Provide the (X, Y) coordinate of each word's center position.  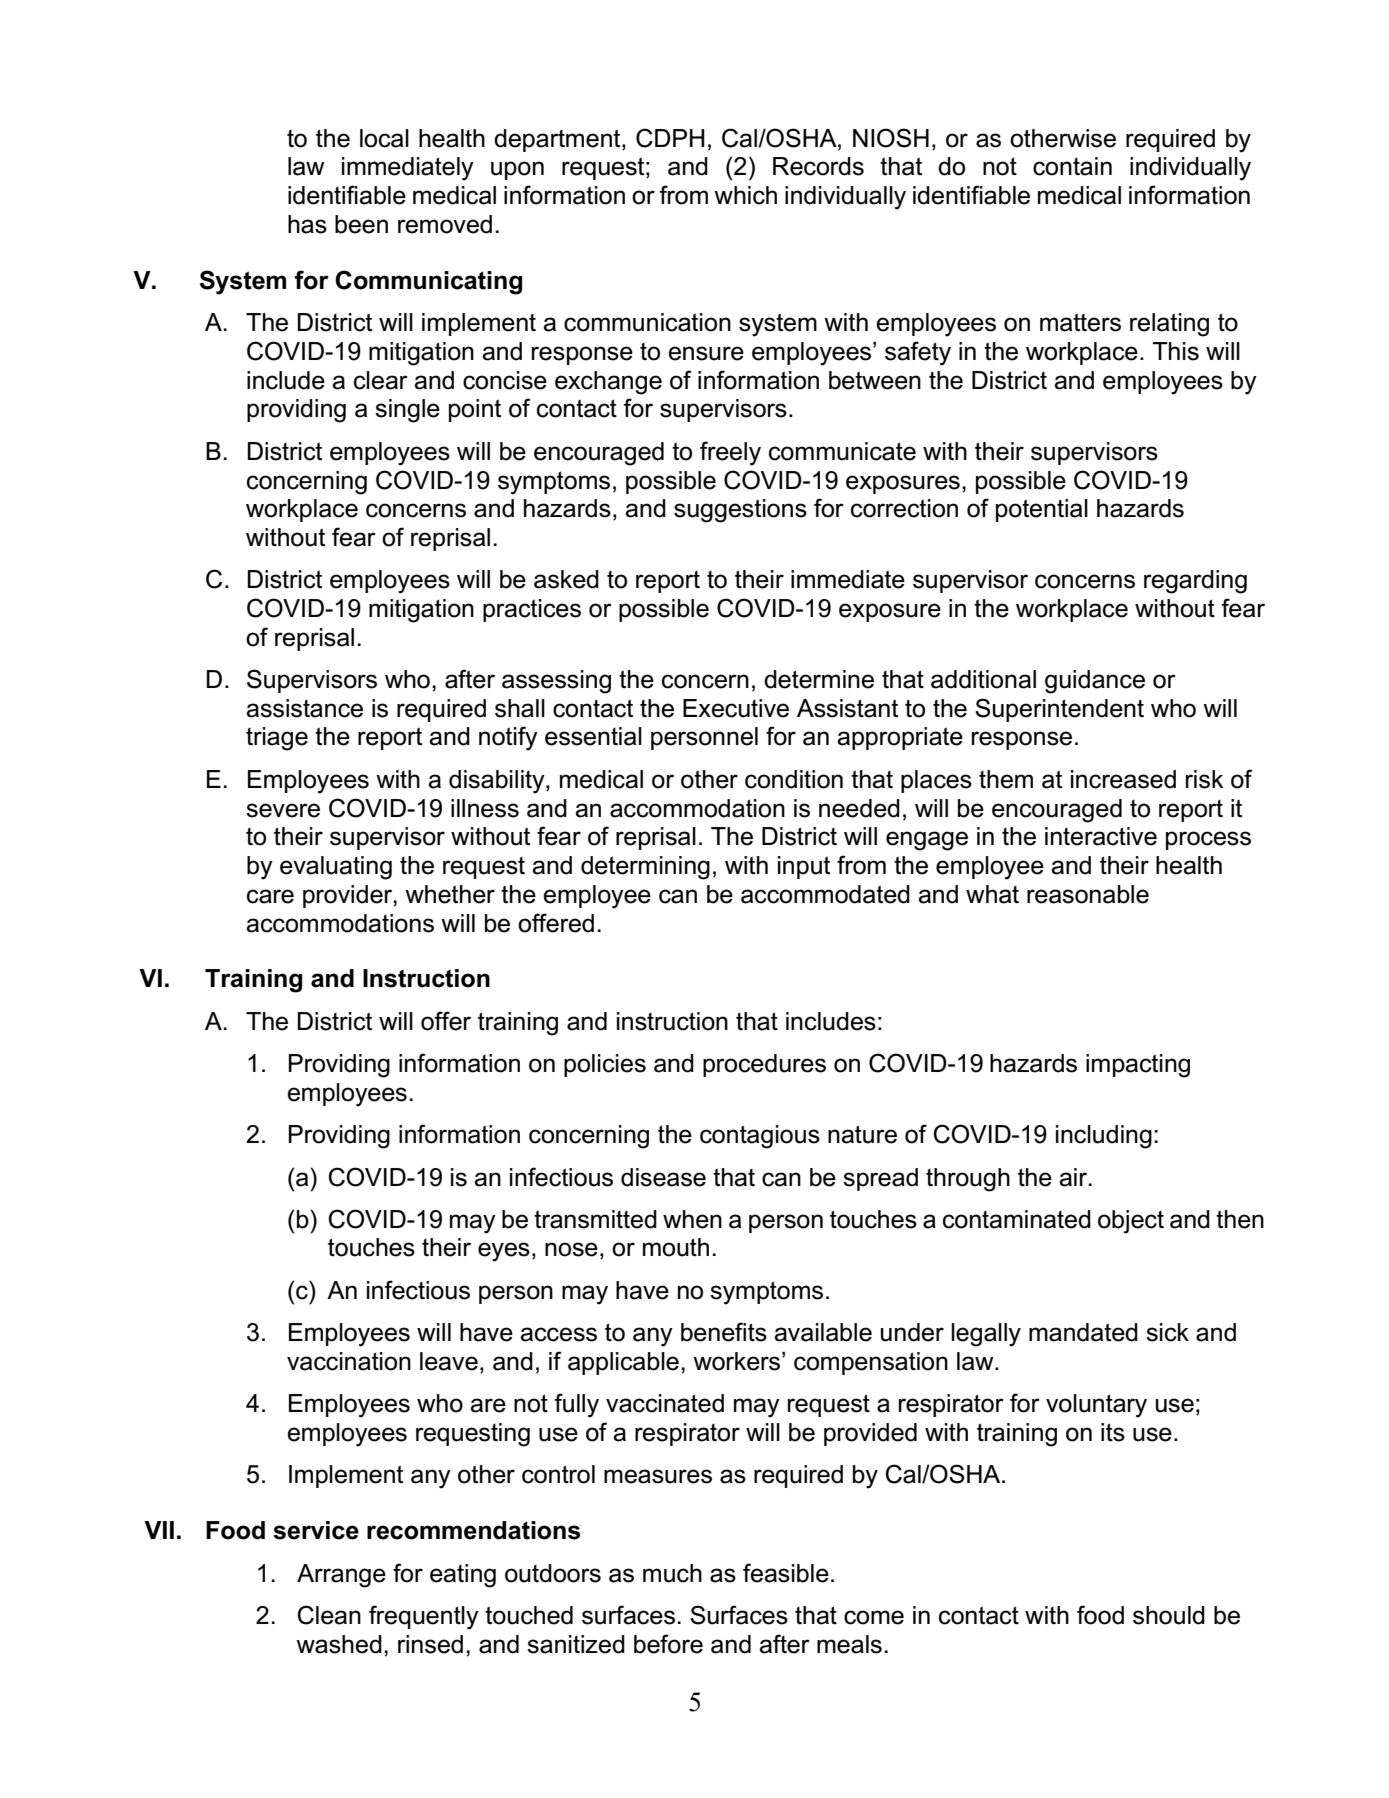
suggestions (740, 511)
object (1131, 1222)
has (307, 224)
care (270, 896)
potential (1042, 510)
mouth (676, 1247)
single (407, 411)
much (672, 1573)
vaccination (349, 1361)
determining (645, 868)
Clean (329, 1615)
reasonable (1088, 894)
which (745, 195)
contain (1072, 166)
